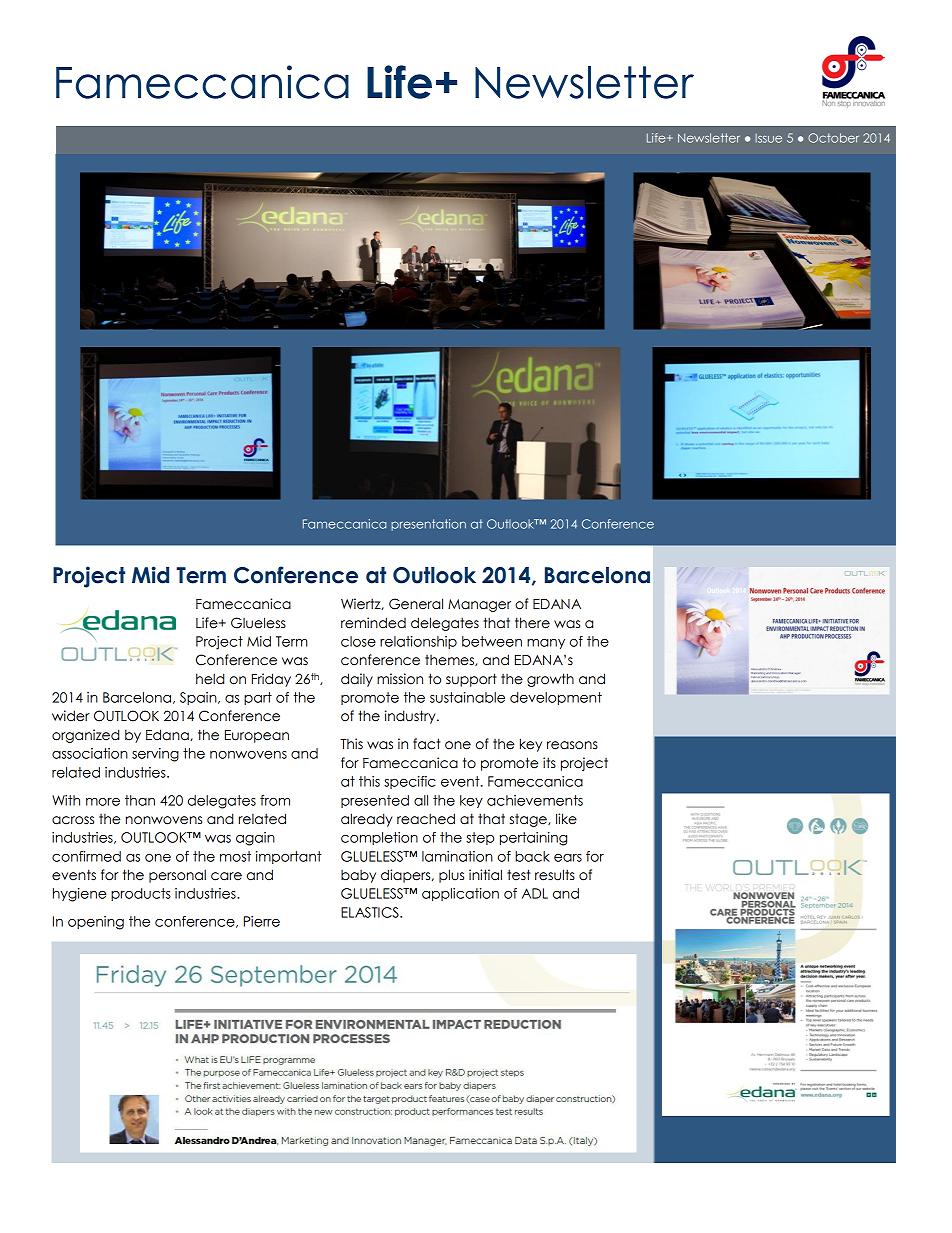  Describe the element at coordinates (768, 138) in the screenshot. I see `Issue` at that location.
